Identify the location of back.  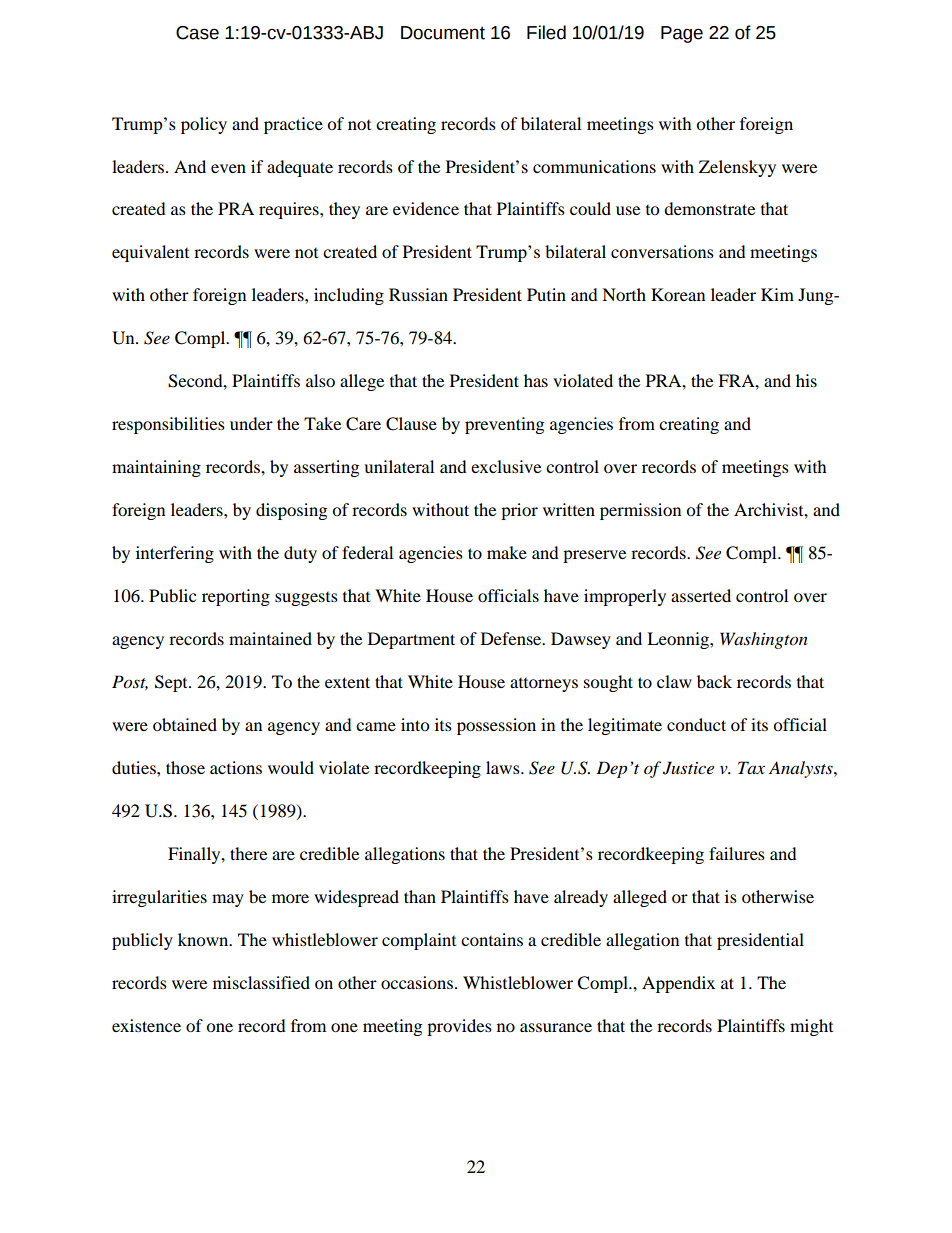
(714, 681).
